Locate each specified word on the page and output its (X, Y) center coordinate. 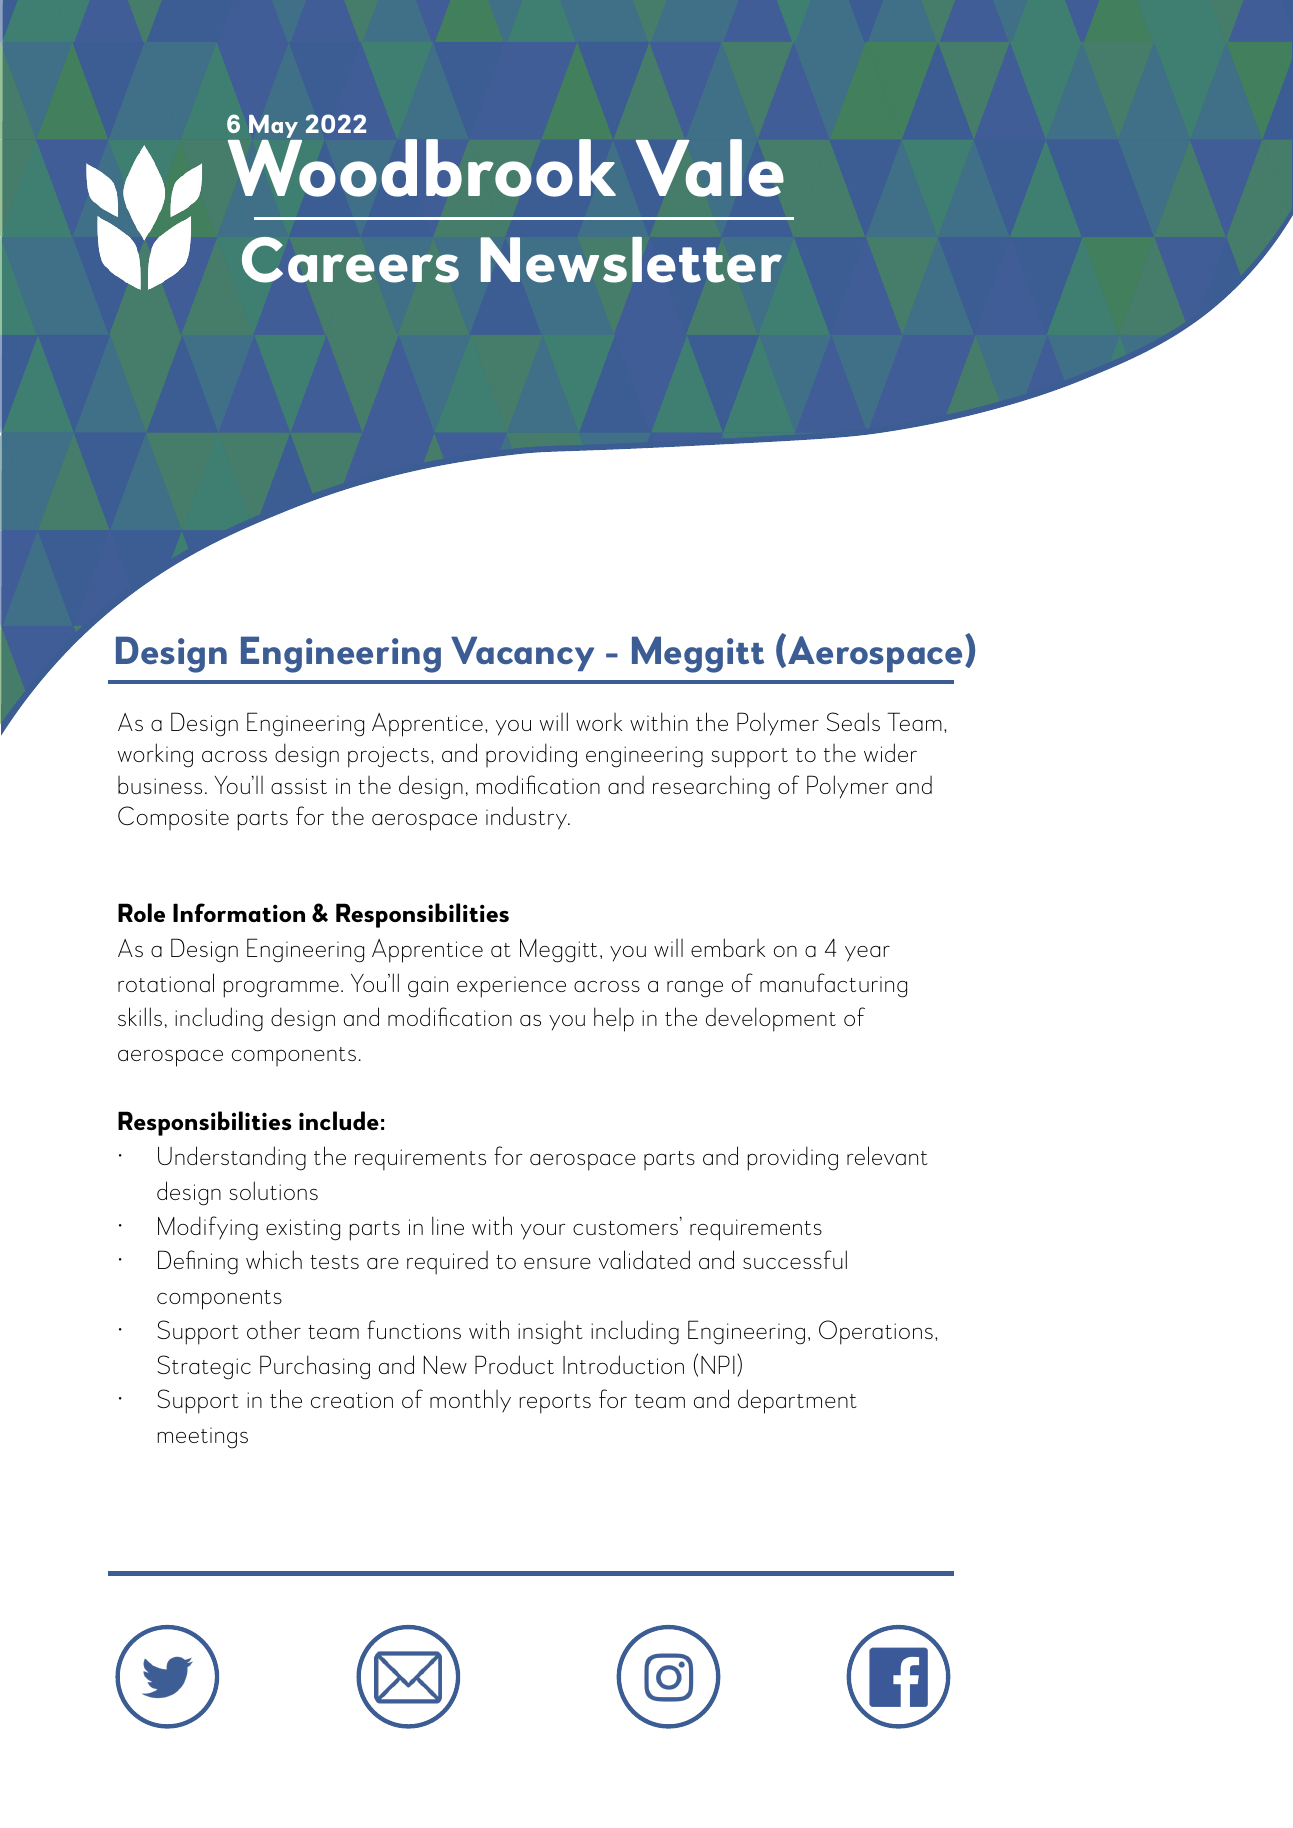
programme (281, 989)
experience (511, 987)
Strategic (204, 1367)
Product (514, 1364)
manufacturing (833, 985)
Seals (853, 721)
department (797, 1401)
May (275, 128)
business (160, 785)
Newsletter (631, 260)
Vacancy (522, 653)
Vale (710, 168)
